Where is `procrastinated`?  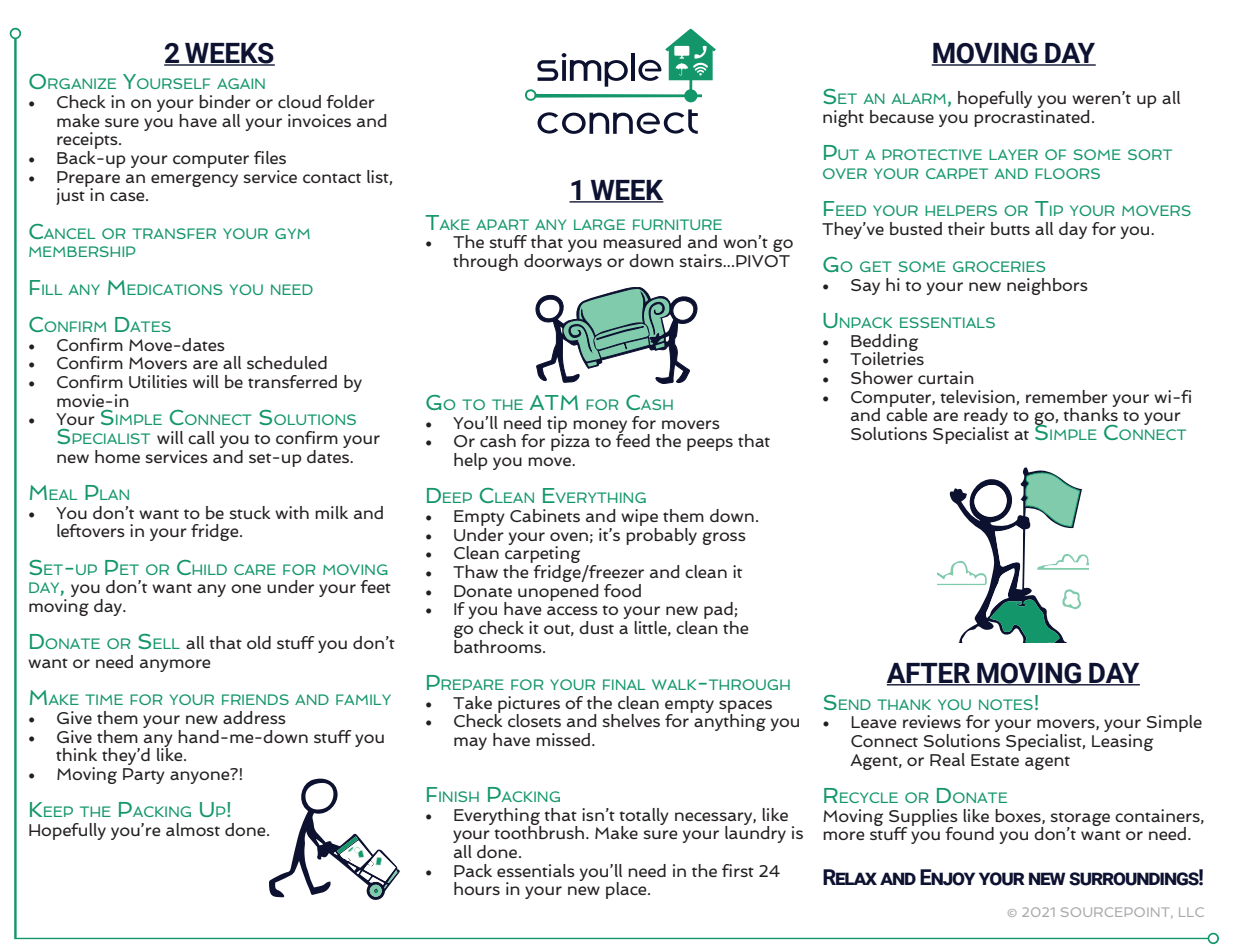 procrastinated is located at coordinates (1031, 117).
